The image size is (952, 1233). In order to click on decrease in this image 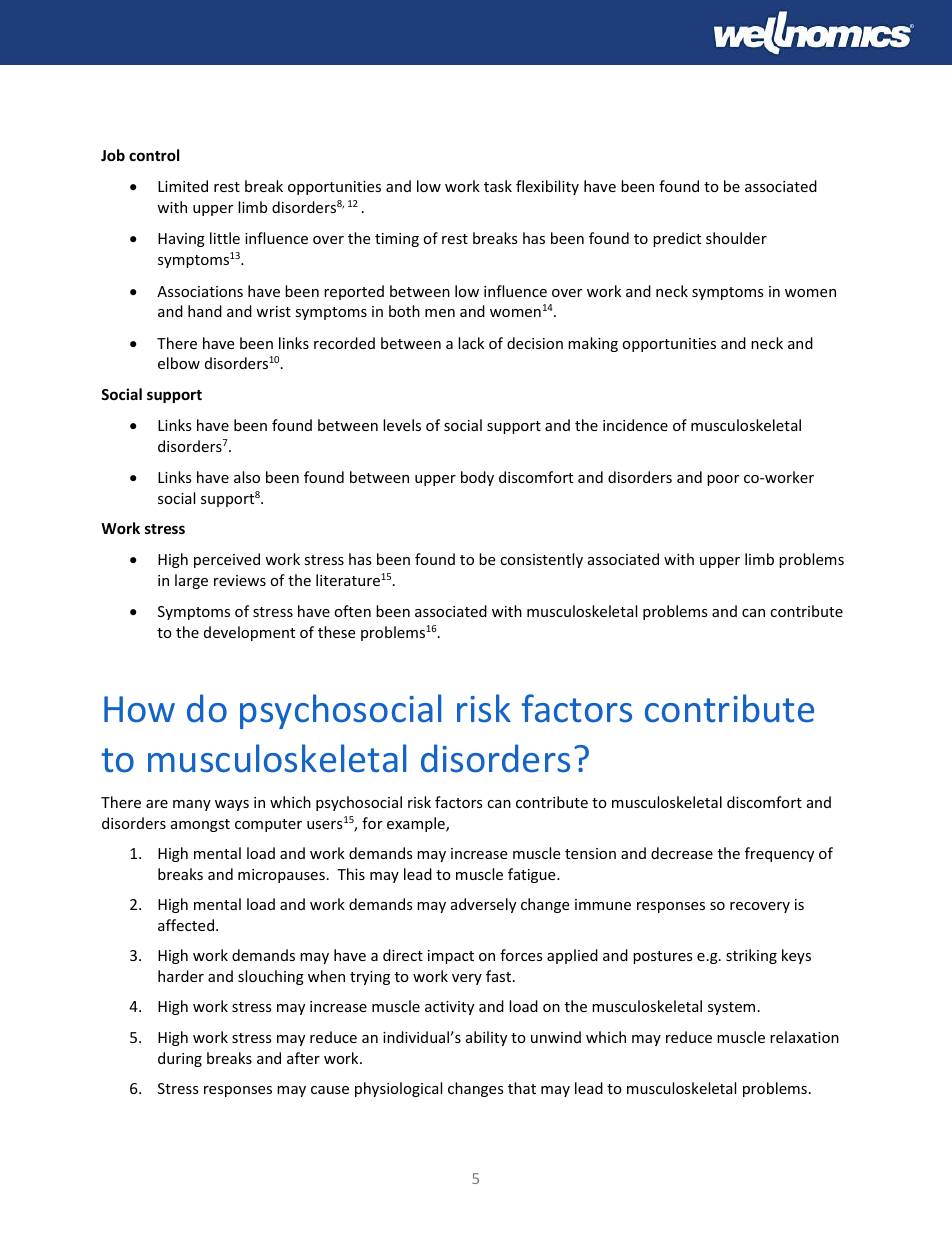, I will do `click(682, 853)`.
